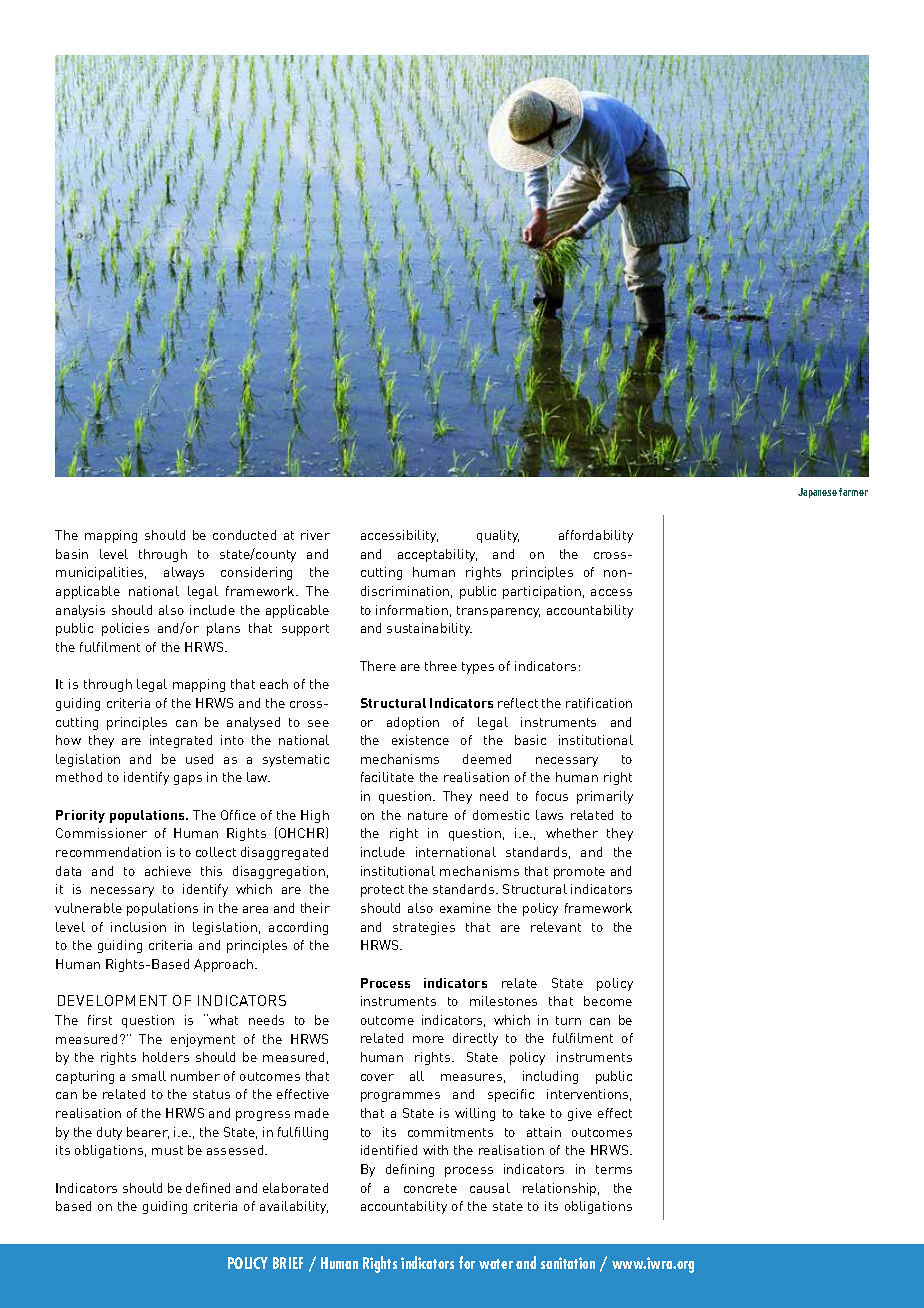 This screenshot has width=924, height=1308. Describe the element at coordinates (817, 493) in the screenshot. I see `Japanese` at that location.
